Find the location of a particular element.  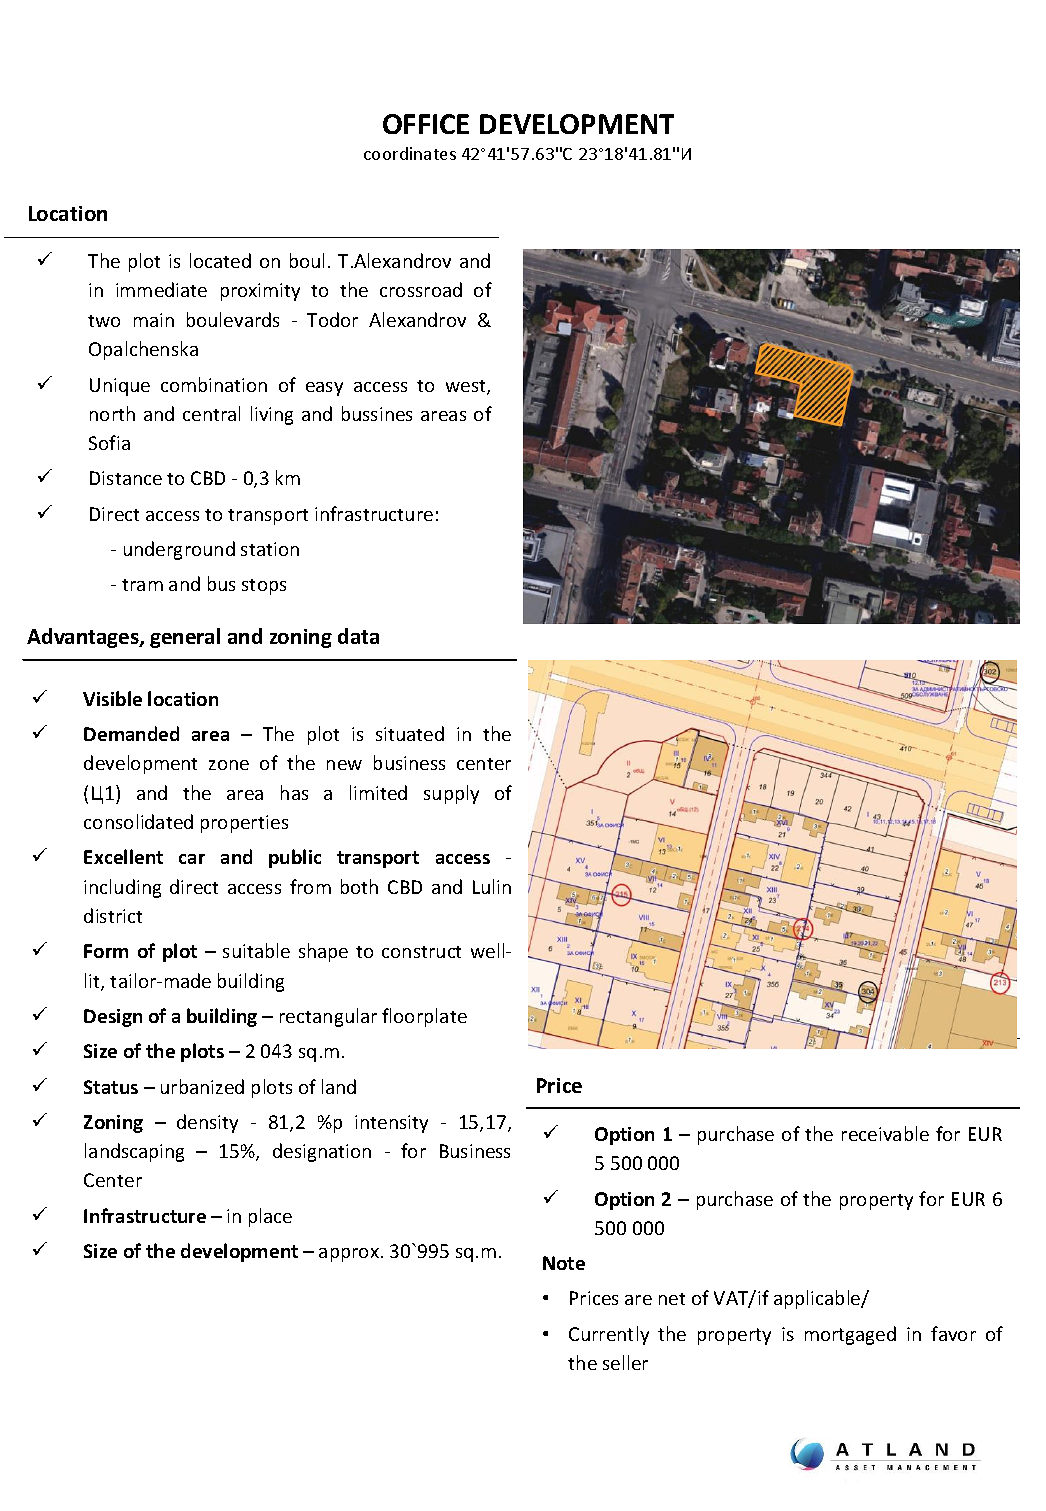

Currently is located at coordinates (609, 1335).
